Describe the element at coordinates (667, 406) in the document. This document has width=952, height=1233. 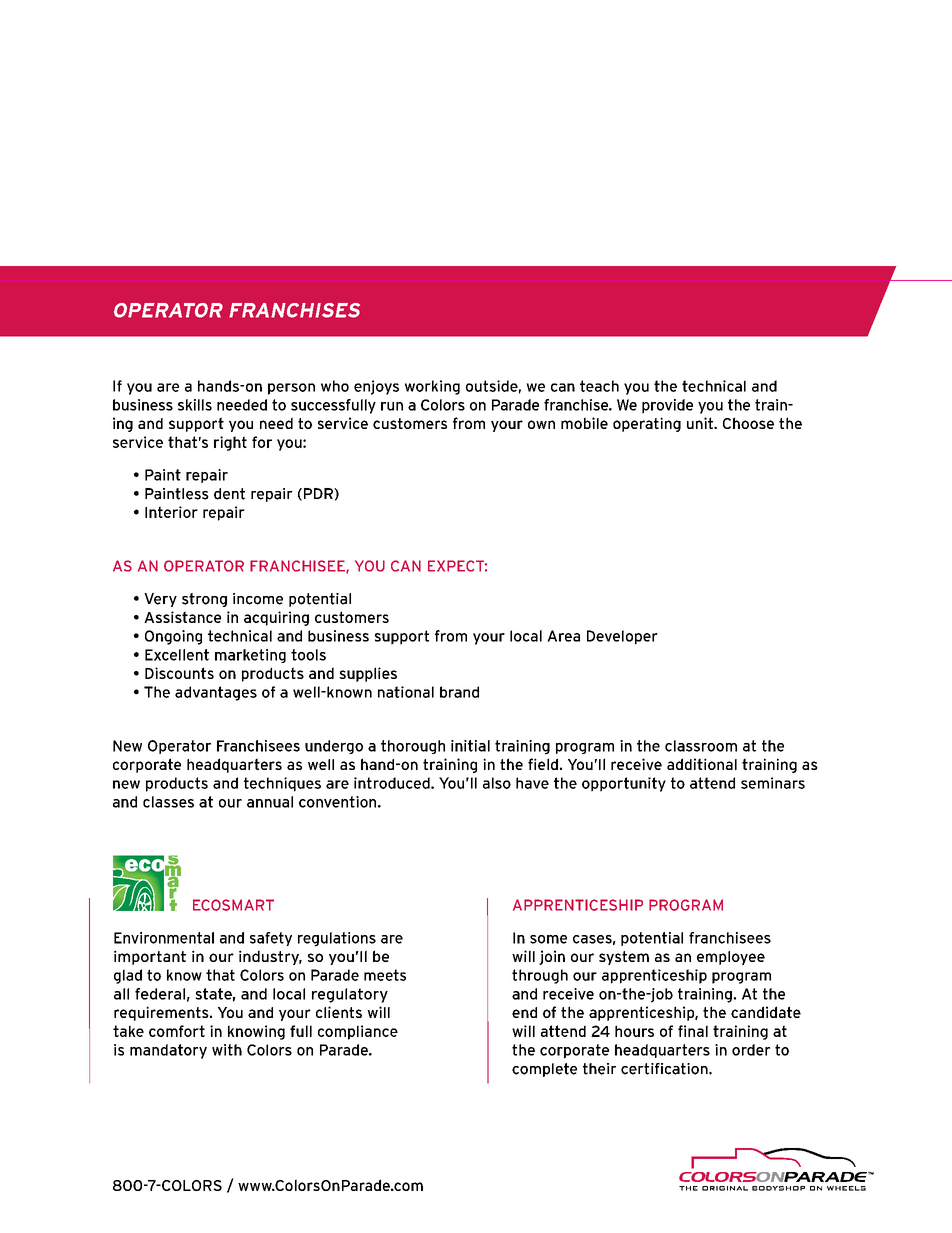
I see `provide` at that location.
